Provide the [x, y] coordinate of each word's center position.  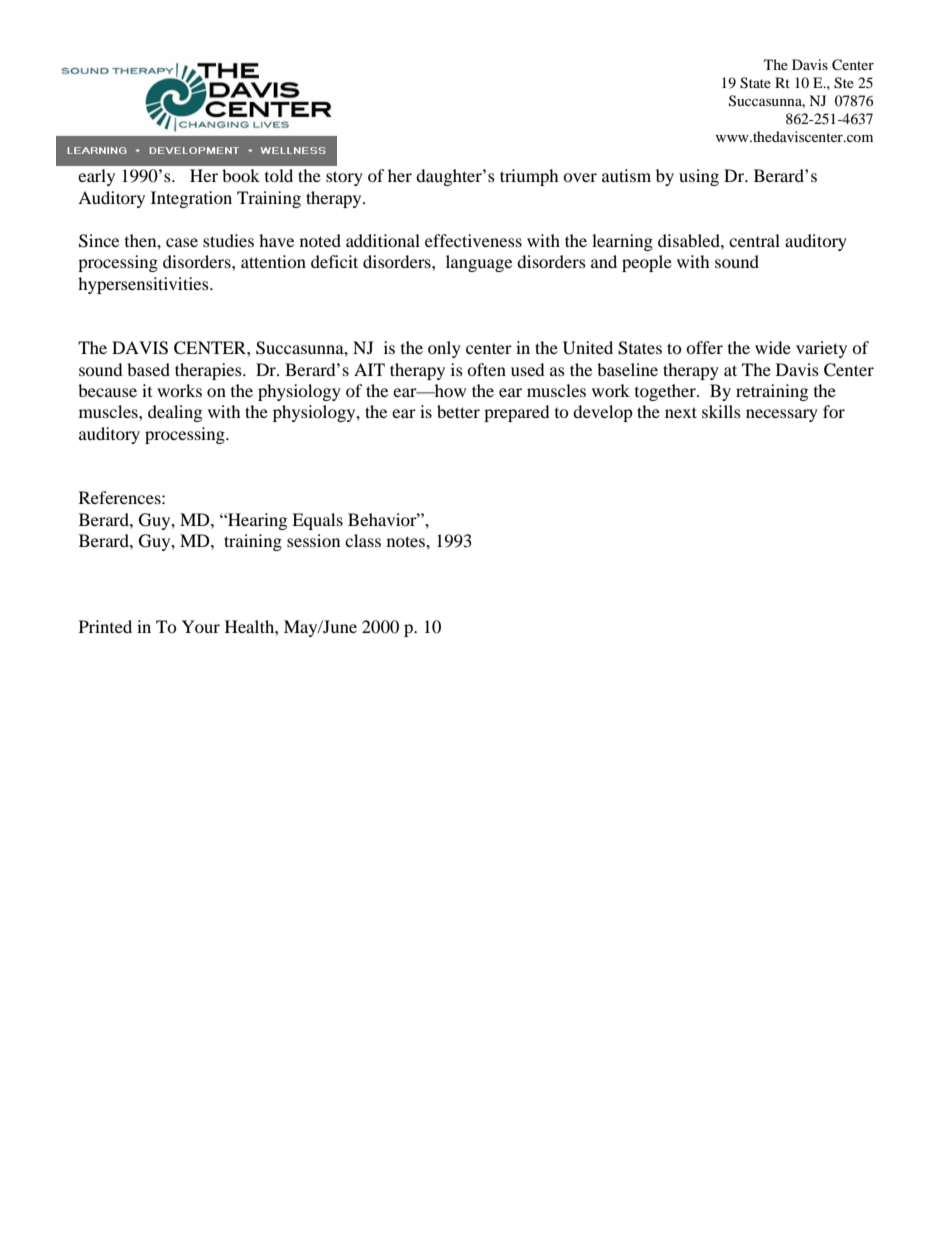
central [754, 240]
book [241, 175]
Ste [844, 83]
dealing [175, 413]
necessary [782, 415]
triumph [529, 177]
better [458, 411]
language [479, 263]
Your [201, 626]
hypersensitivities [144, 285]
